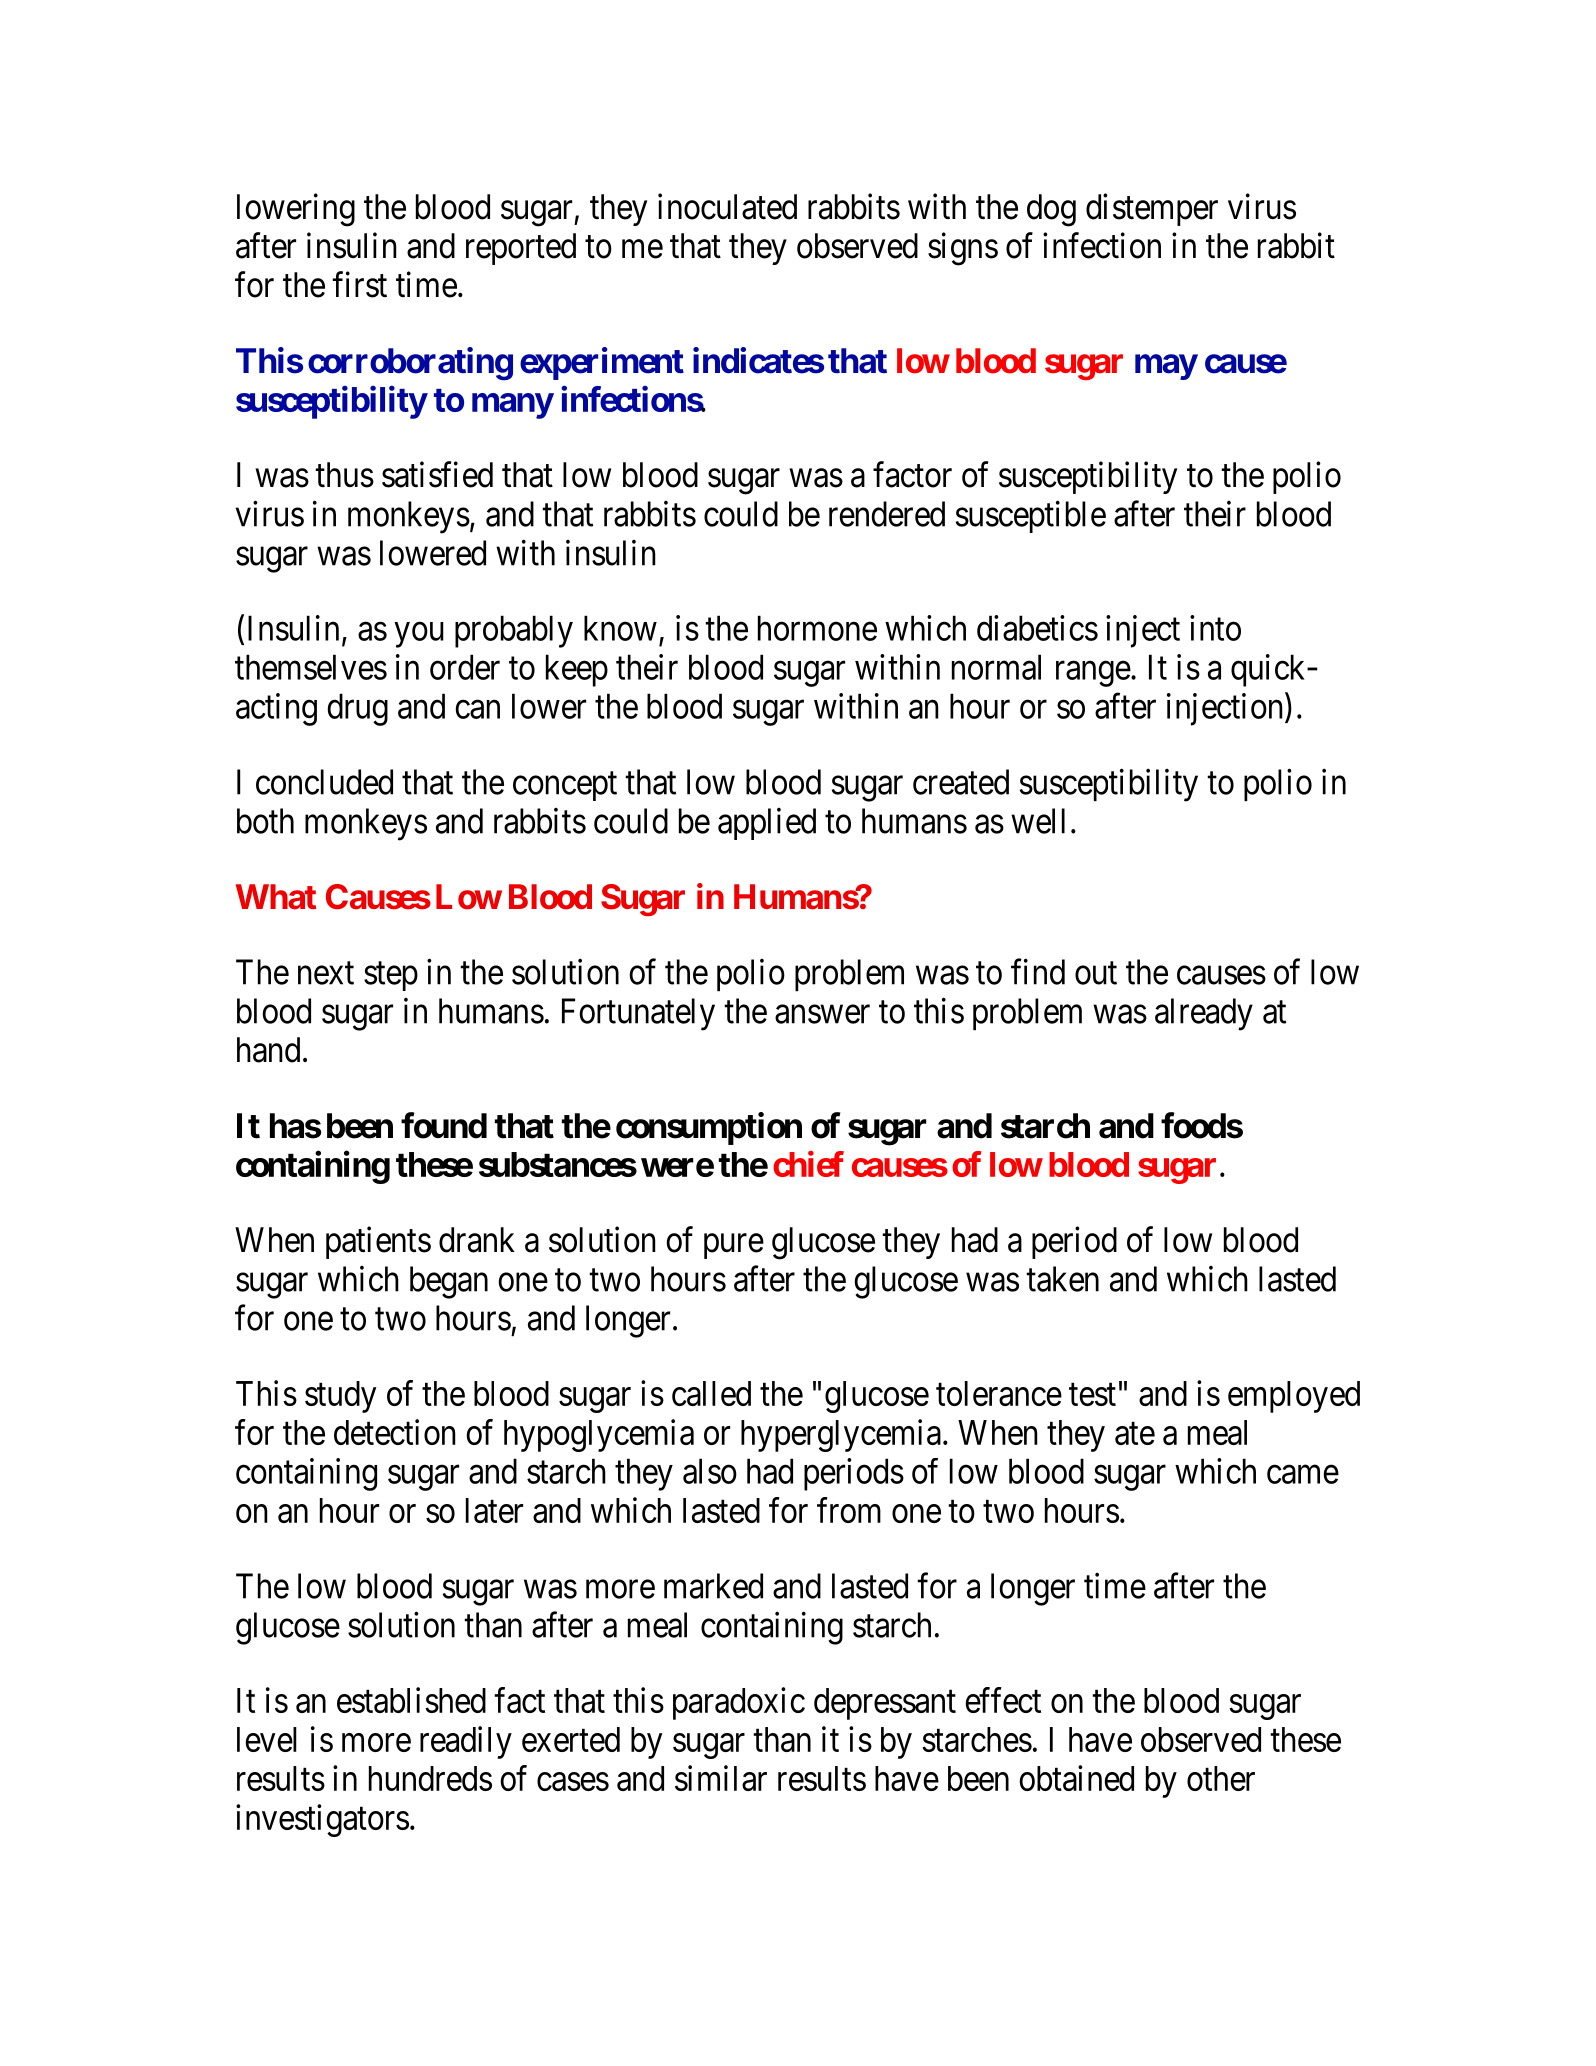  What do you see at coordinates (449, 1282) in the page?
I see `began` at bounding box center [449, 1282].
